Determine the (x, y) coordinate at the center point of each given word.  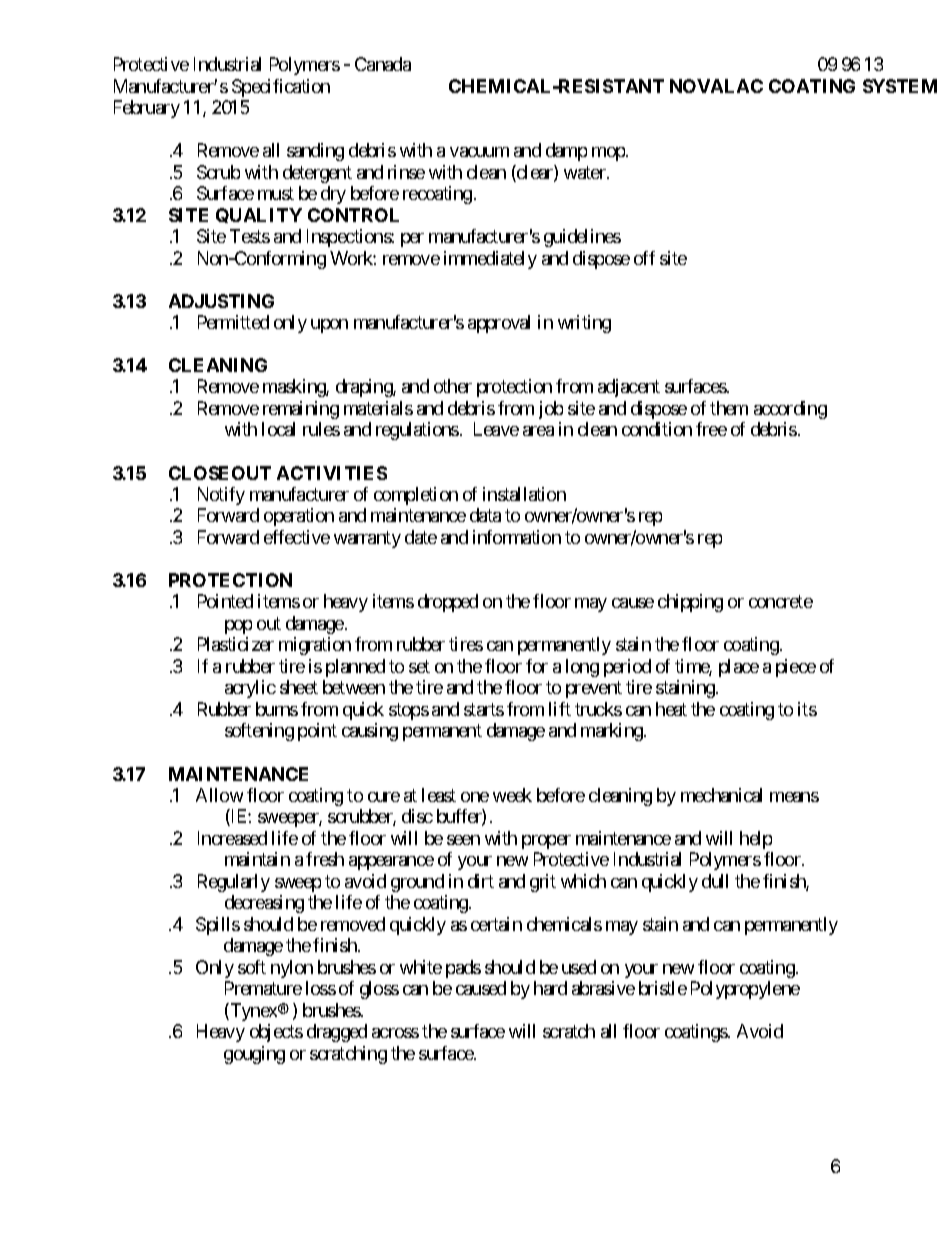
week (512, 795)
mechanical (721, 795)
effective (297, 537)
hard (550, 988)
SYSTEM (900, 86)
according (790, 410)
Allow (219, 795)
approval (499, 324)
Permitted (233, 322)
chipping (690, 603)
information (517, 537)
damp (566, 152)
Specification (281, 88)
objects (276, 1033)
